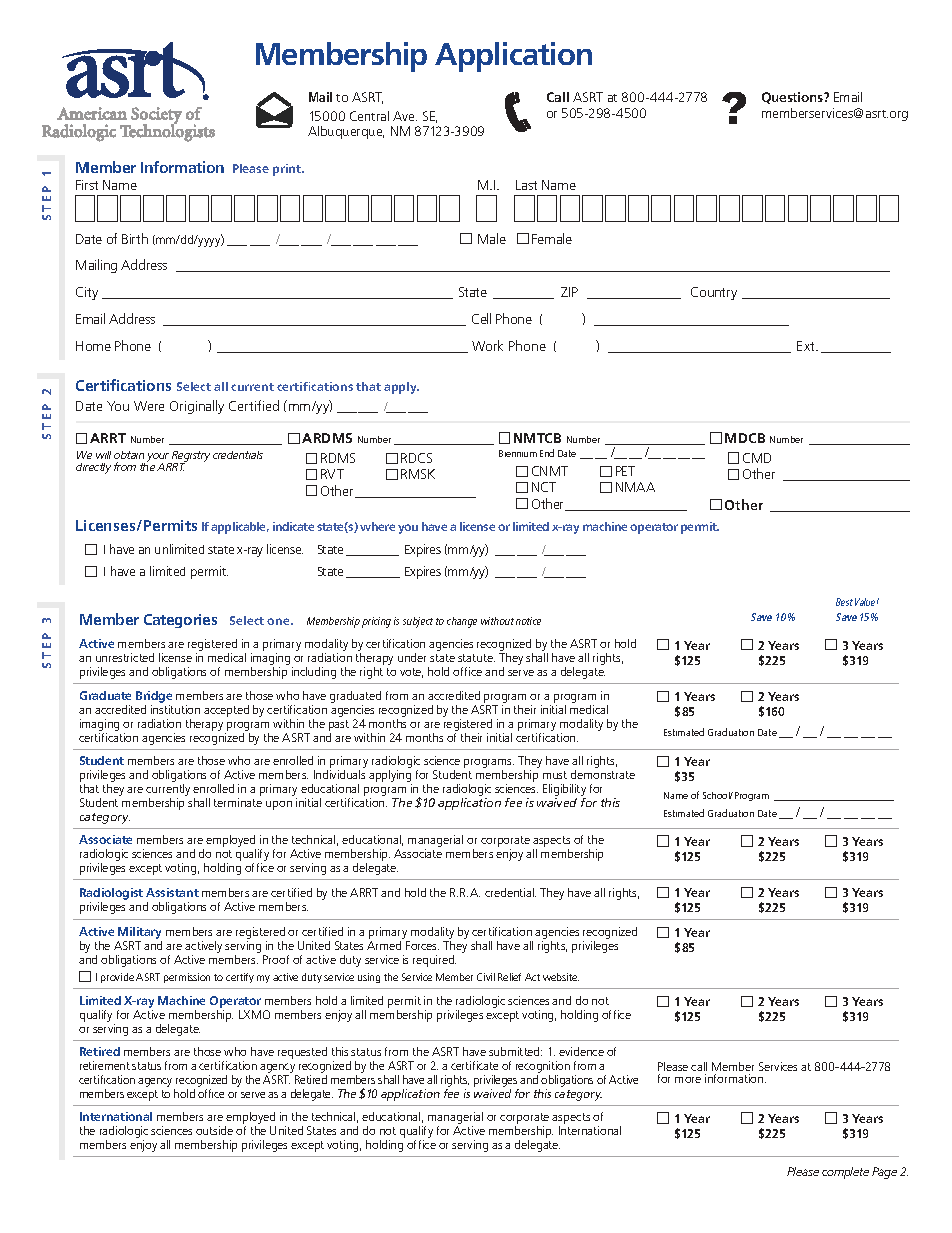  I want to click on outside, so click(214, 1130).
